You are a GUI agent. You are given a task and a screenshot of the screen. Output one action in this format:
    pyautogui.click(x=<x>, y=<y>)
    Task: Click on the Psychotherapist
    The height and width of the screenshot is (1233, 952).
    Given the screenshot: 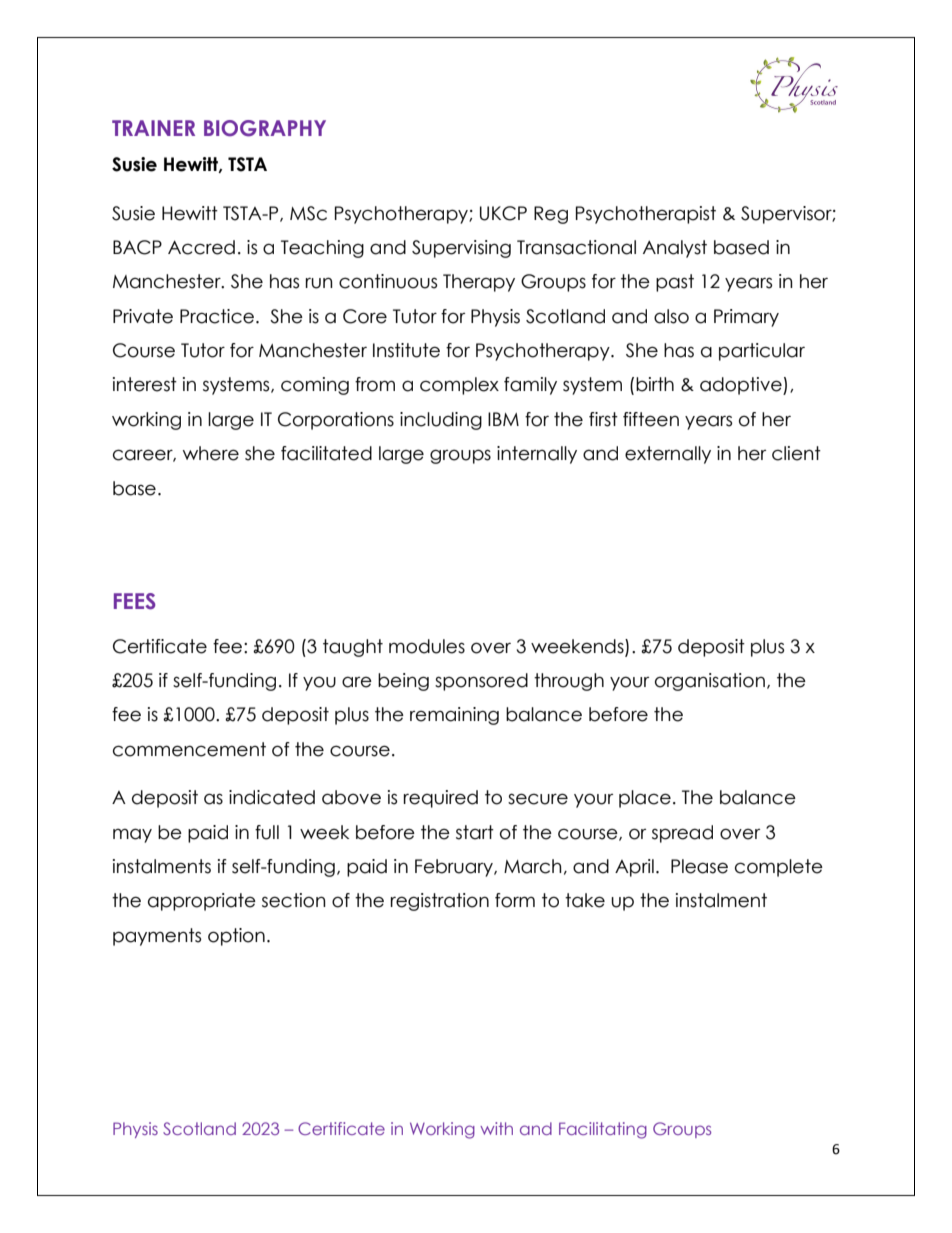 What is the action you would take?
    pyautogui.click(x=646, y=215)
